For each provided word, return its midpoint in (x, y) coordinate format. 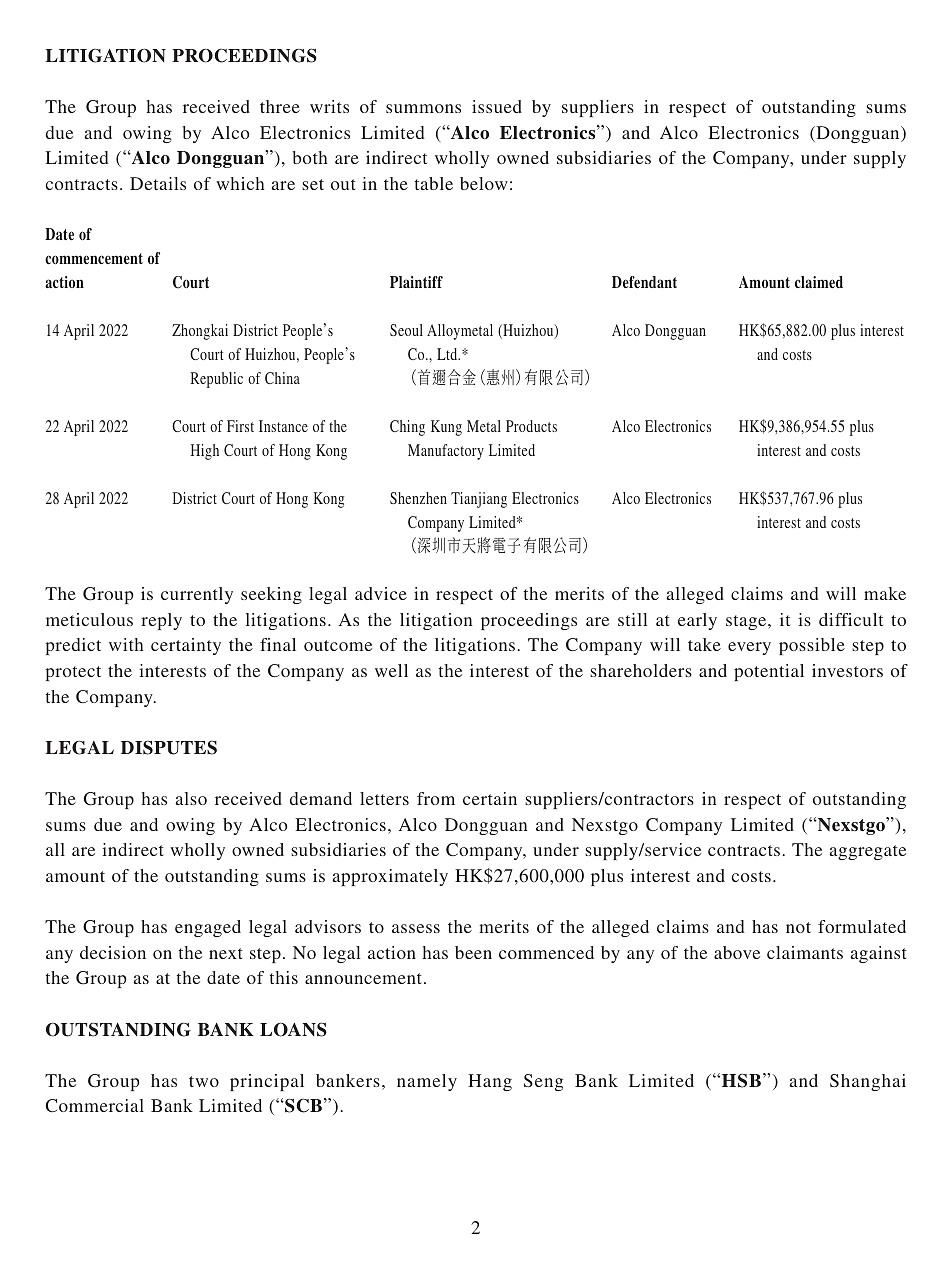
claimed (819, 282)
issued (497, 106)
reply (161, 621)
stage (747, 622)
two (204, 1081)
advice (381, 593)
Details (158, 183)
